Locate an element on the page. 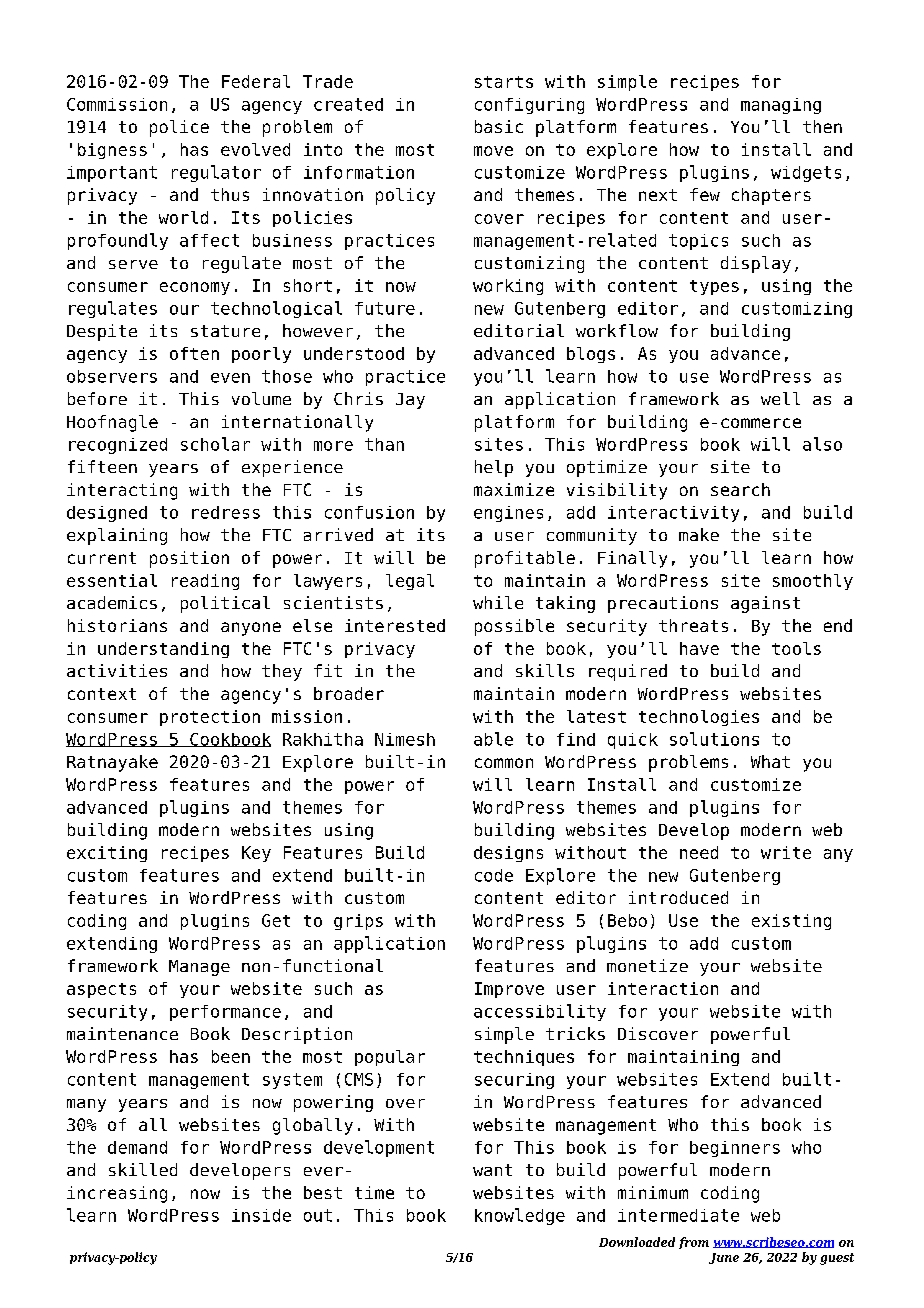  understanding is located at coordinates (163, 650).
